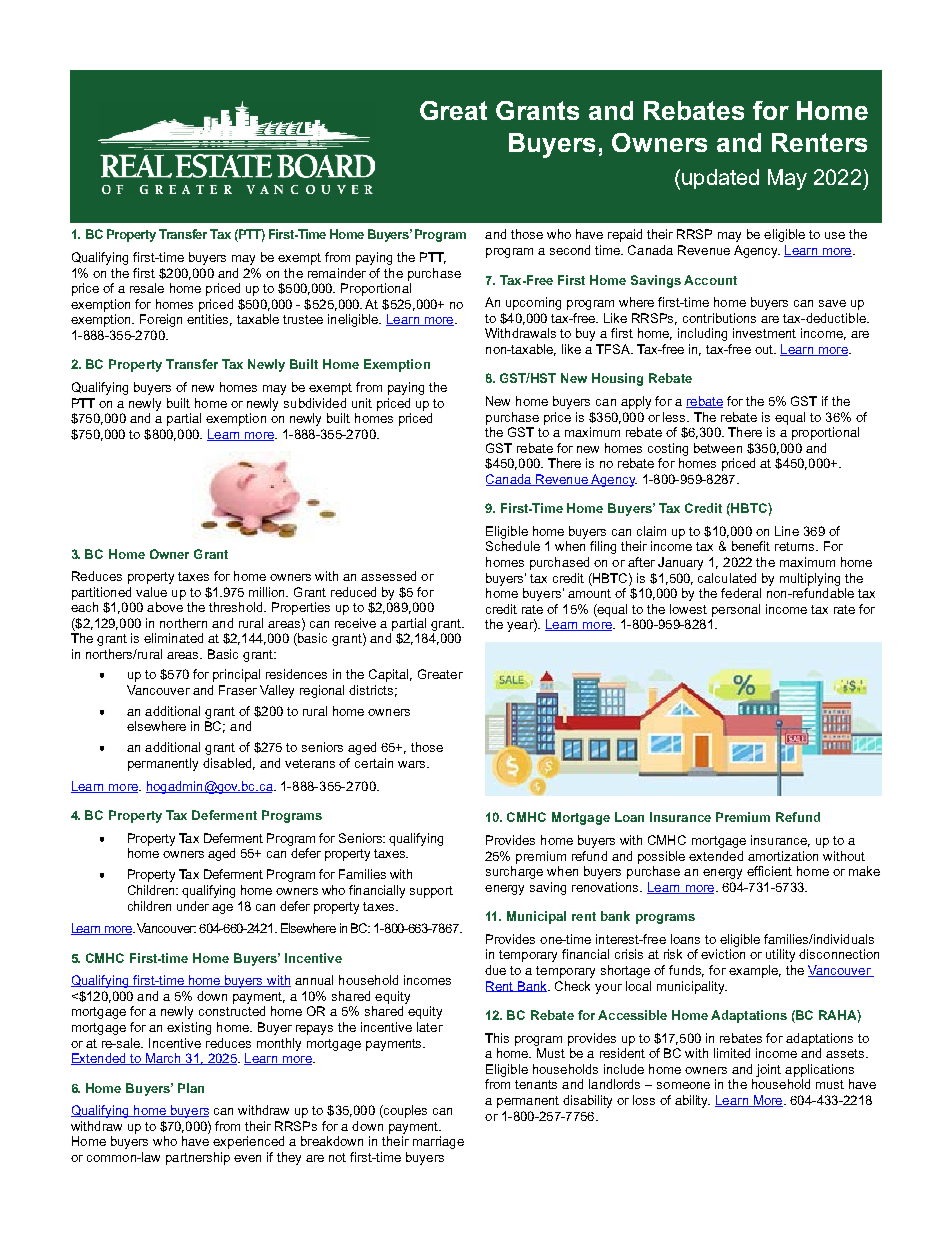 Image resolution: width=952 pixels, height=1233 pixels. What do you see at coordinates (720, 179) in the image?
I see `updated` at bounding box center [720, 179].
